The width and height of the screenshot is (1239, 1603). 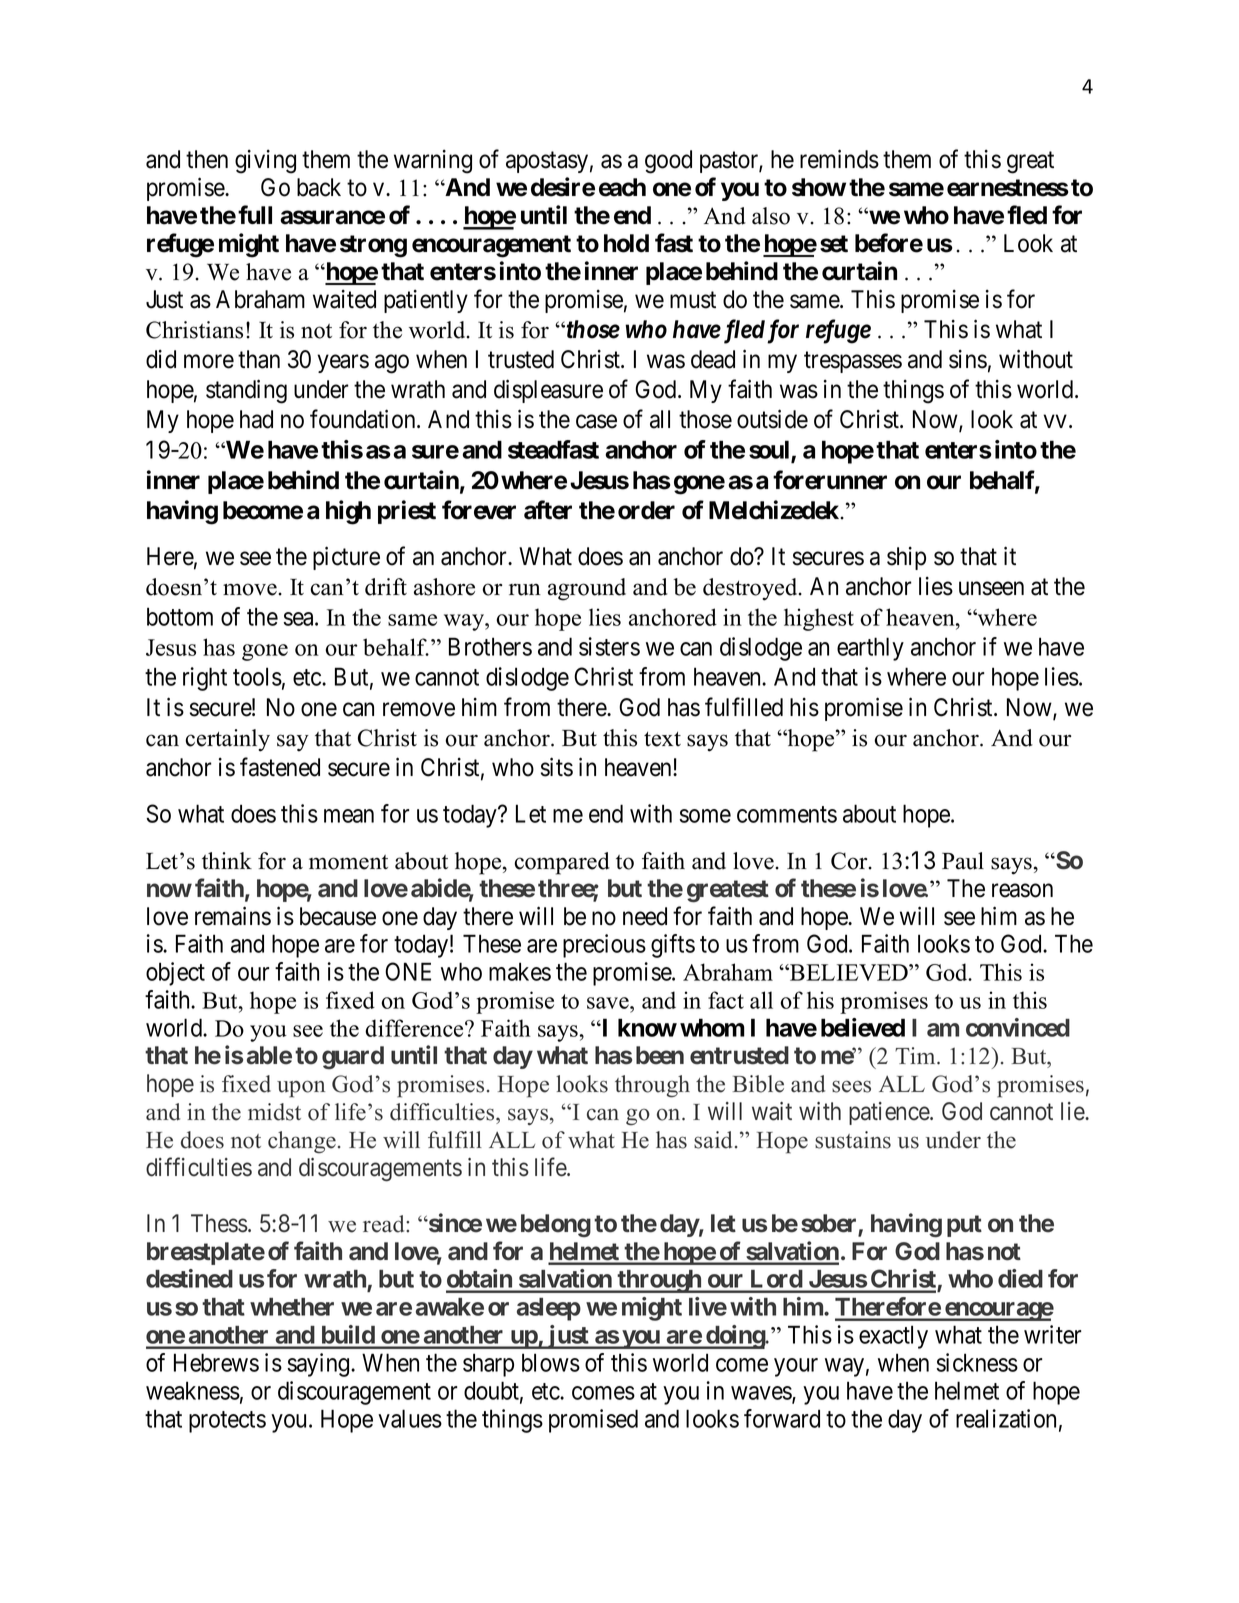 What do you see at coordinates (916, 1055) in the screenshot?
I see `Tim` at bounding box center [916, 1055].
